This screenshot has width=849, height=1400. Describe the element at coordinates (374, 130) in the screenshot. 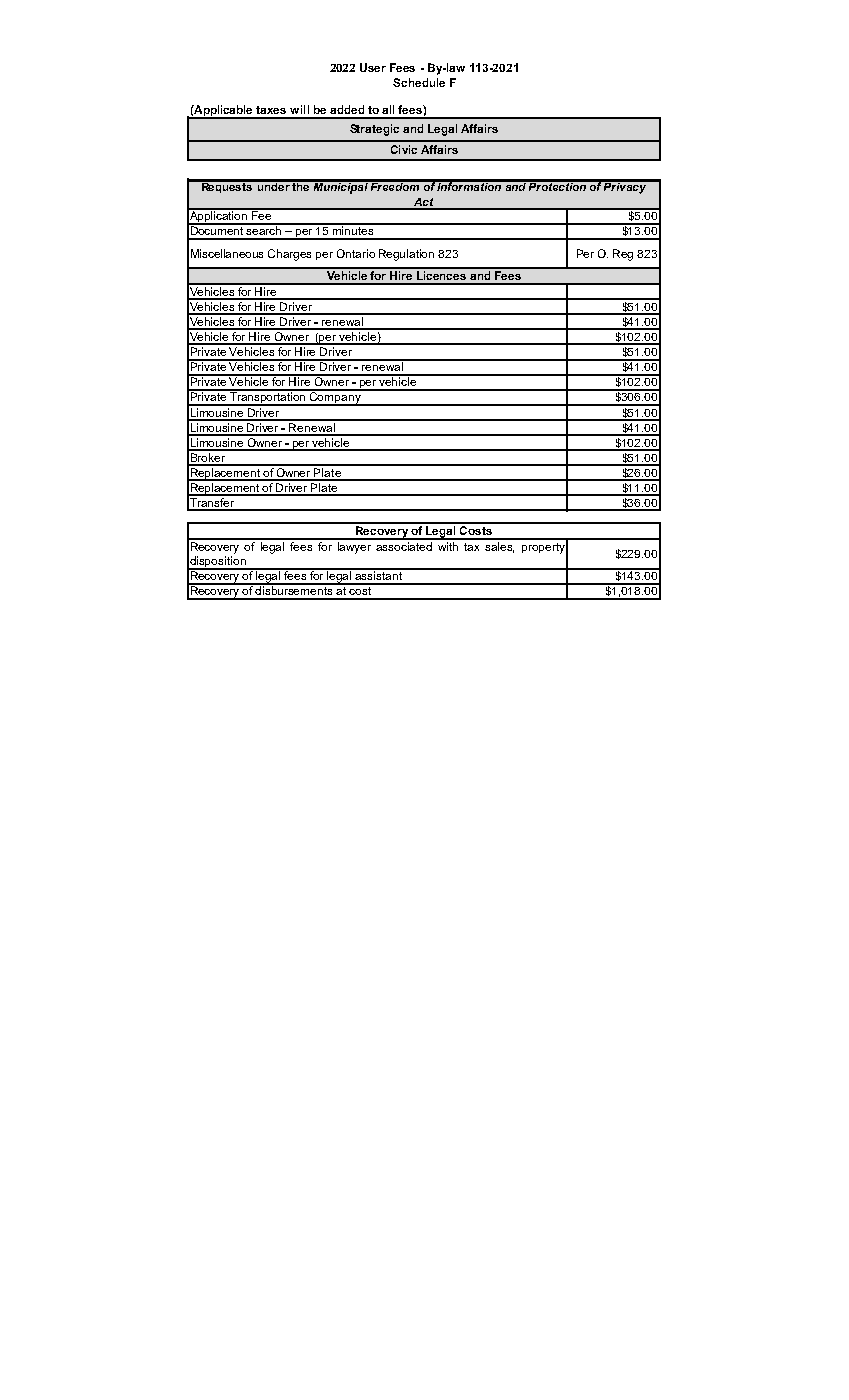

I see `Strategic` at that location.
